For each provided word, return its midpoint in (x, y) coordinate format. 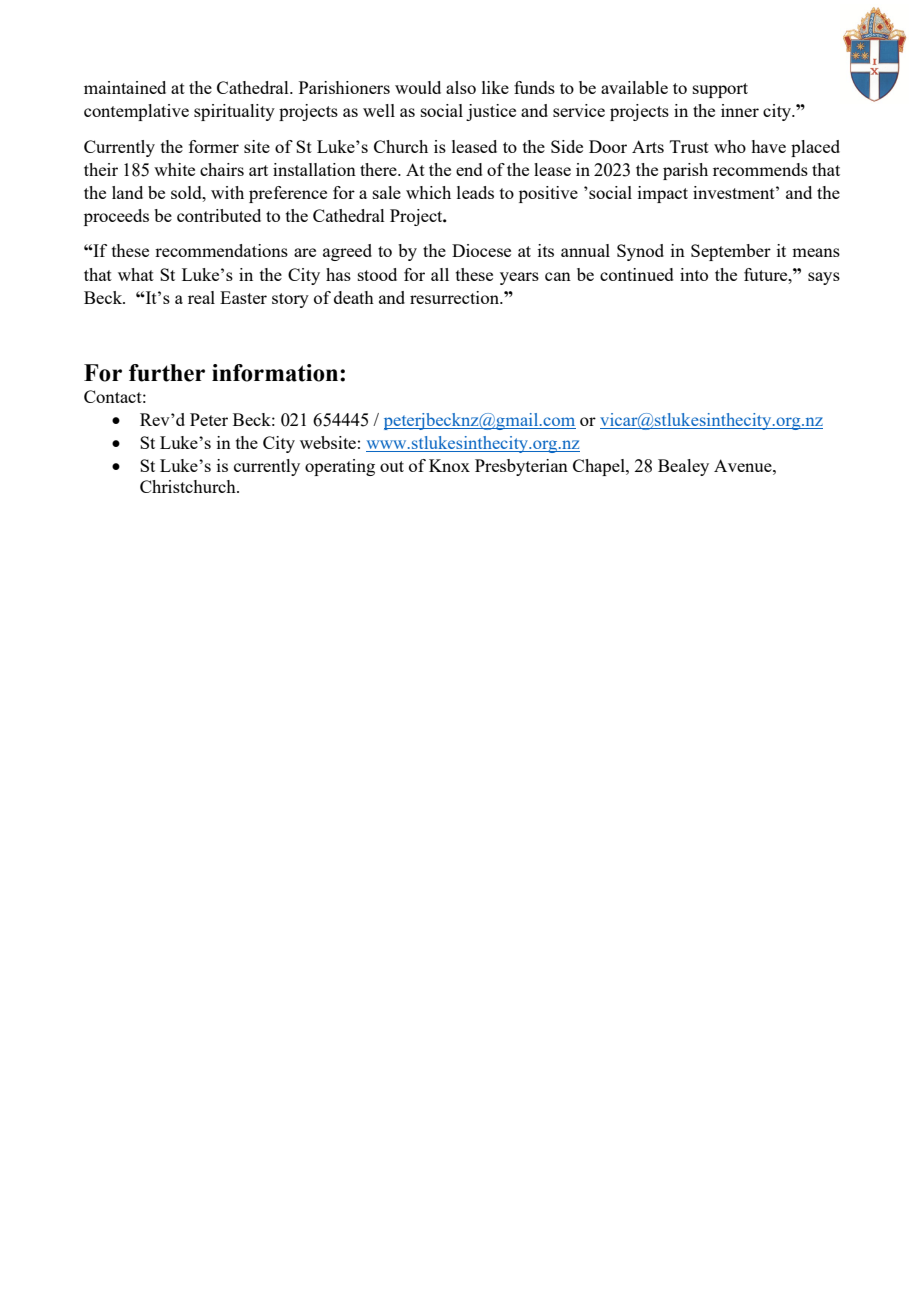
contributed (219, 215)
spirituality (234, 112)
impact (663, 194)
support (720, 90)
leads (475, 192)
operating (340, 467)
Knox (449, 465)
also (461, 87)
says (824, 278)
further (167, 373)
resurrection (456, 297)
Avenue (744, 465)
